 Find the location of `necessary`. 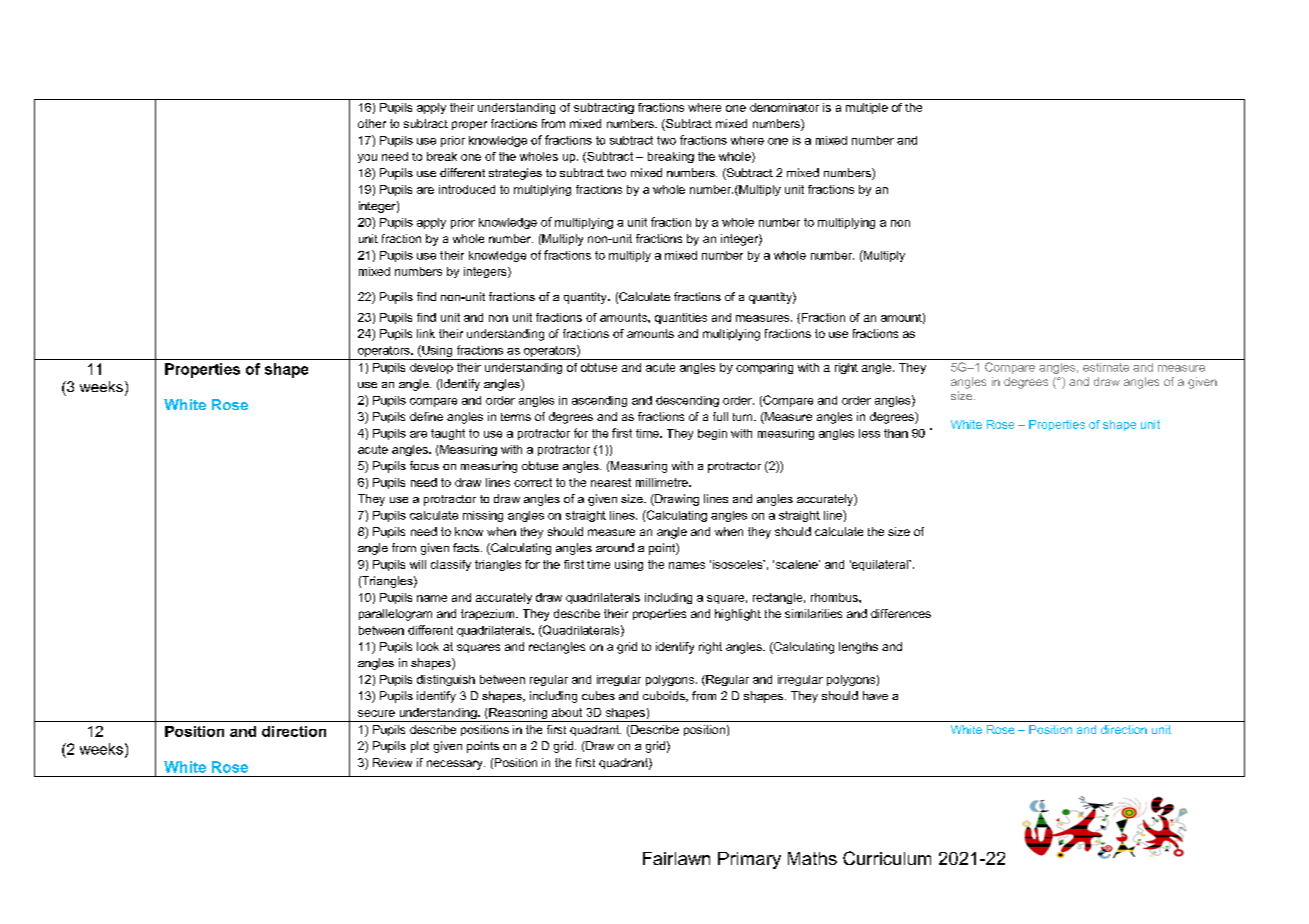

necessary is located at coordinates (456, 765).
